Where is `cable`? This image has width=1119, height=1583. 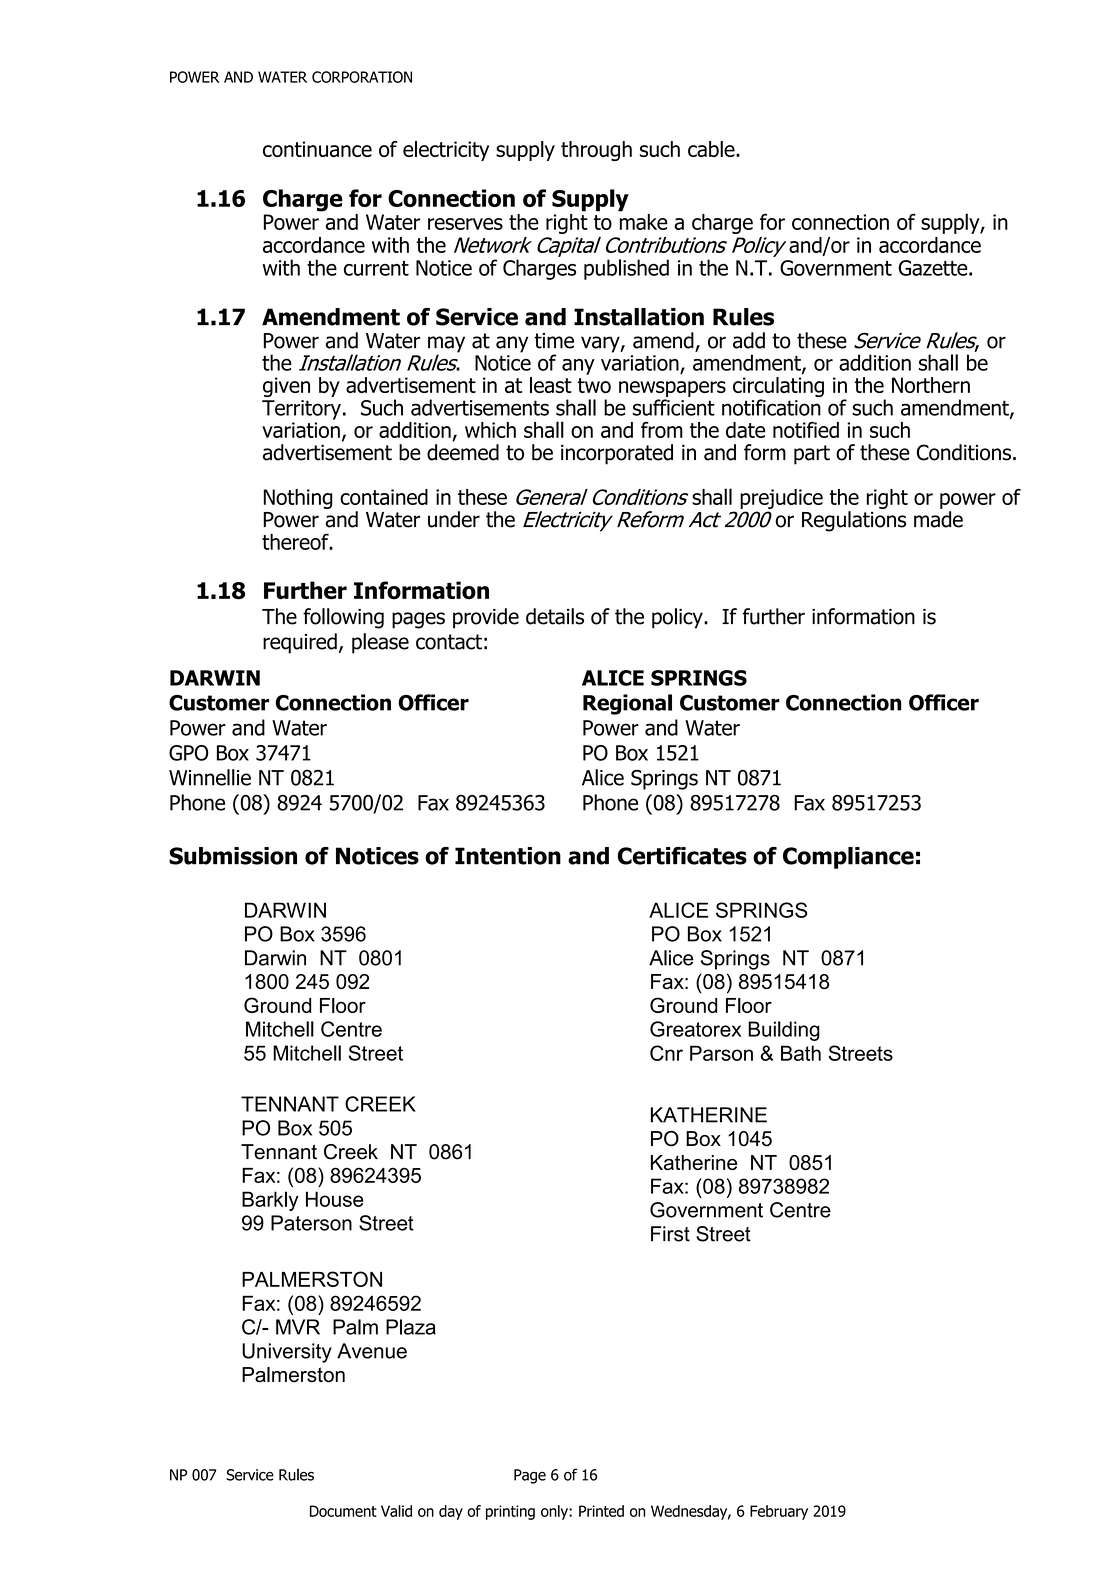 cable is located at coordinates (712, 149).
